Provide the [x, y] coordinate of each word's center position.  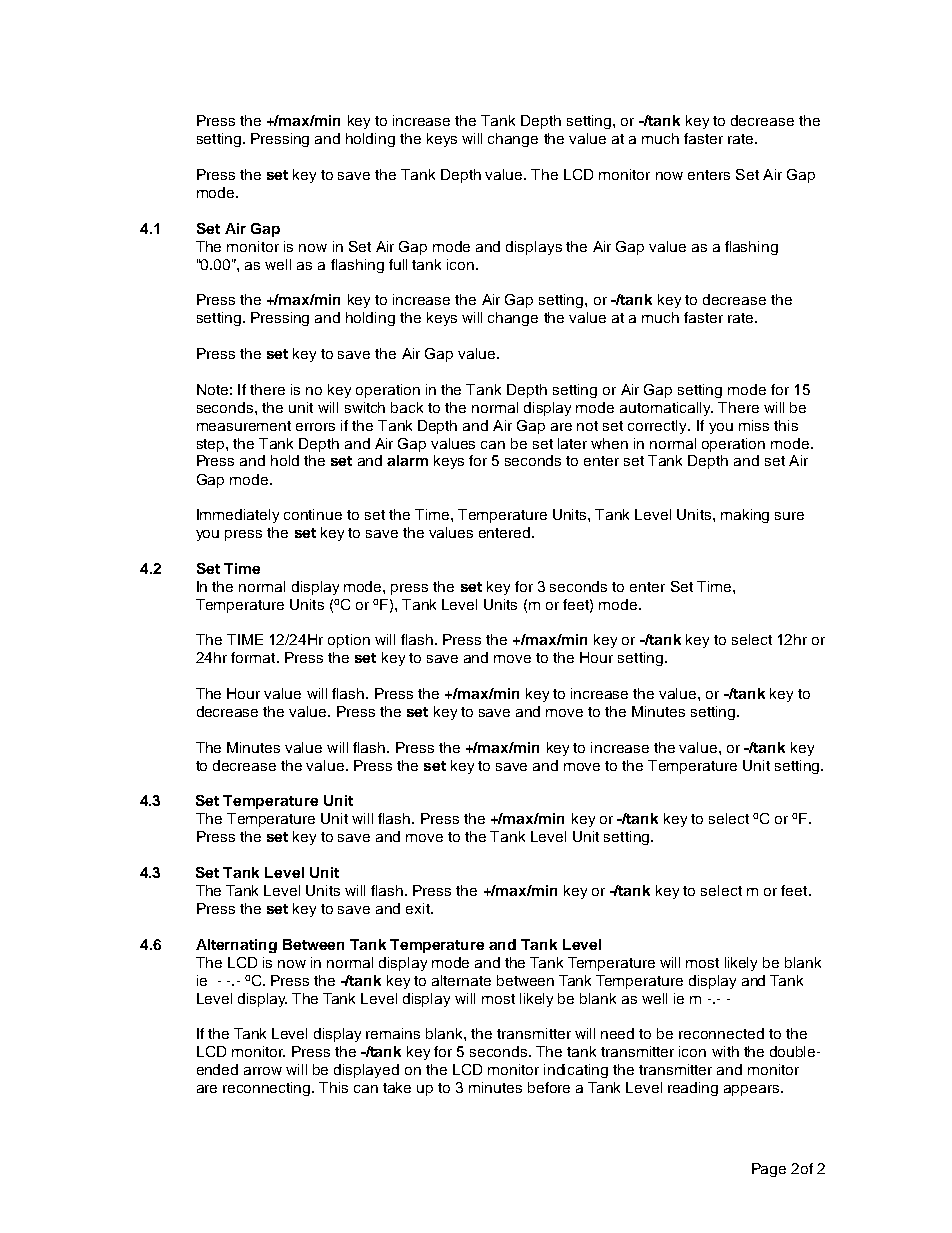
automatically [666, 409]
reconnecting [268, 1089]
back [407, 407]
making [745, 516]
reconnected [721, 1033]
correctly [658, 427]
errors [315, 427]
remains [393, 1033]
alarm [407, 460]
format [254, 657]
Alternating [236, 946]
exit [419, 908]
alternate [461, 980]
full [398, 264]
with [725, 1051]
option [349, 641]
